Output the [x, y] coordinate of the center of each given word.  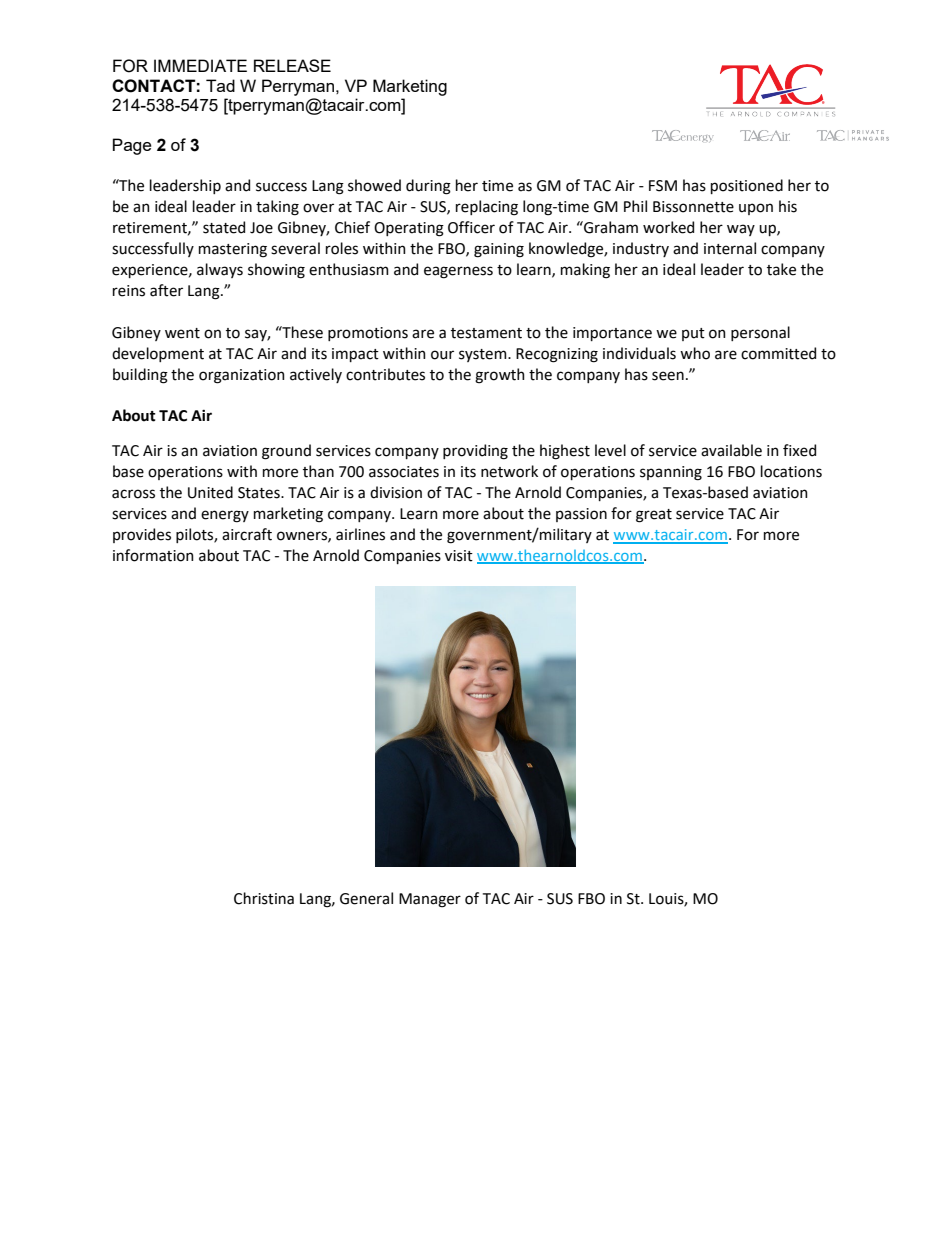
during [428, 187]
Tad [220, 85]
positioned [747, 186]
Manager [430, 900]
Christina [264, 898]
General [366, 898]
